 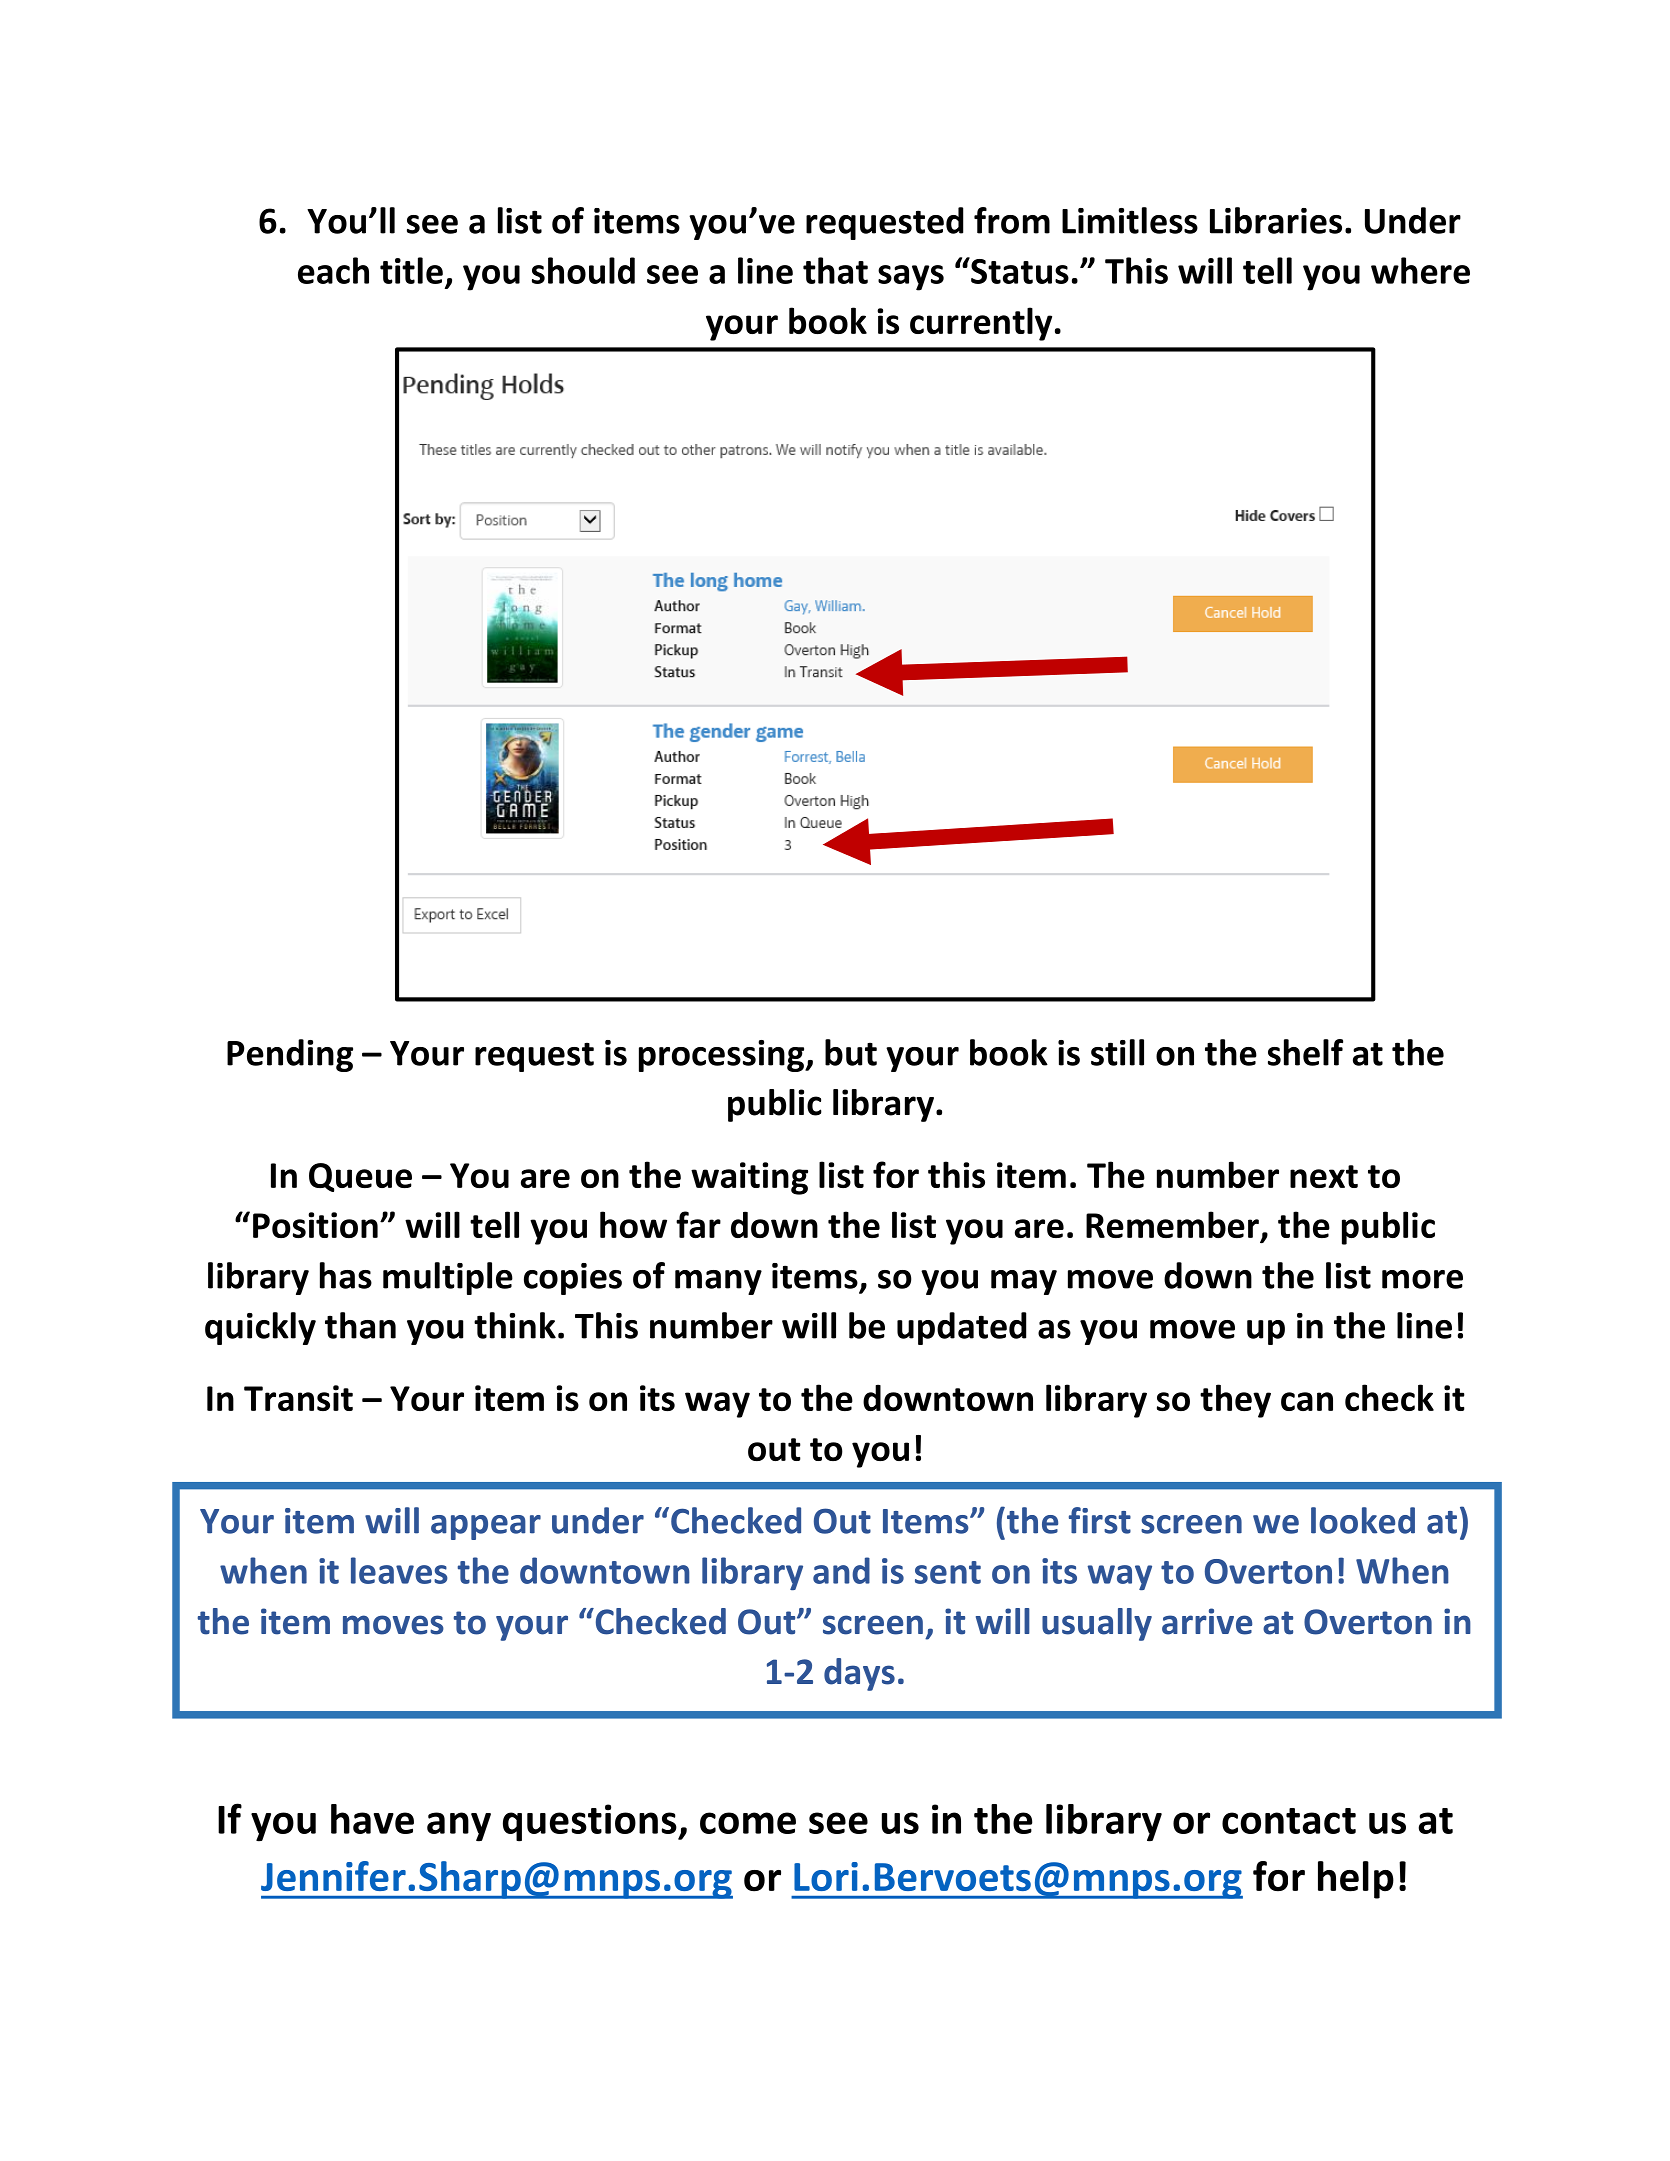 I want to click on Pending, so click(x=290, y=1055).
